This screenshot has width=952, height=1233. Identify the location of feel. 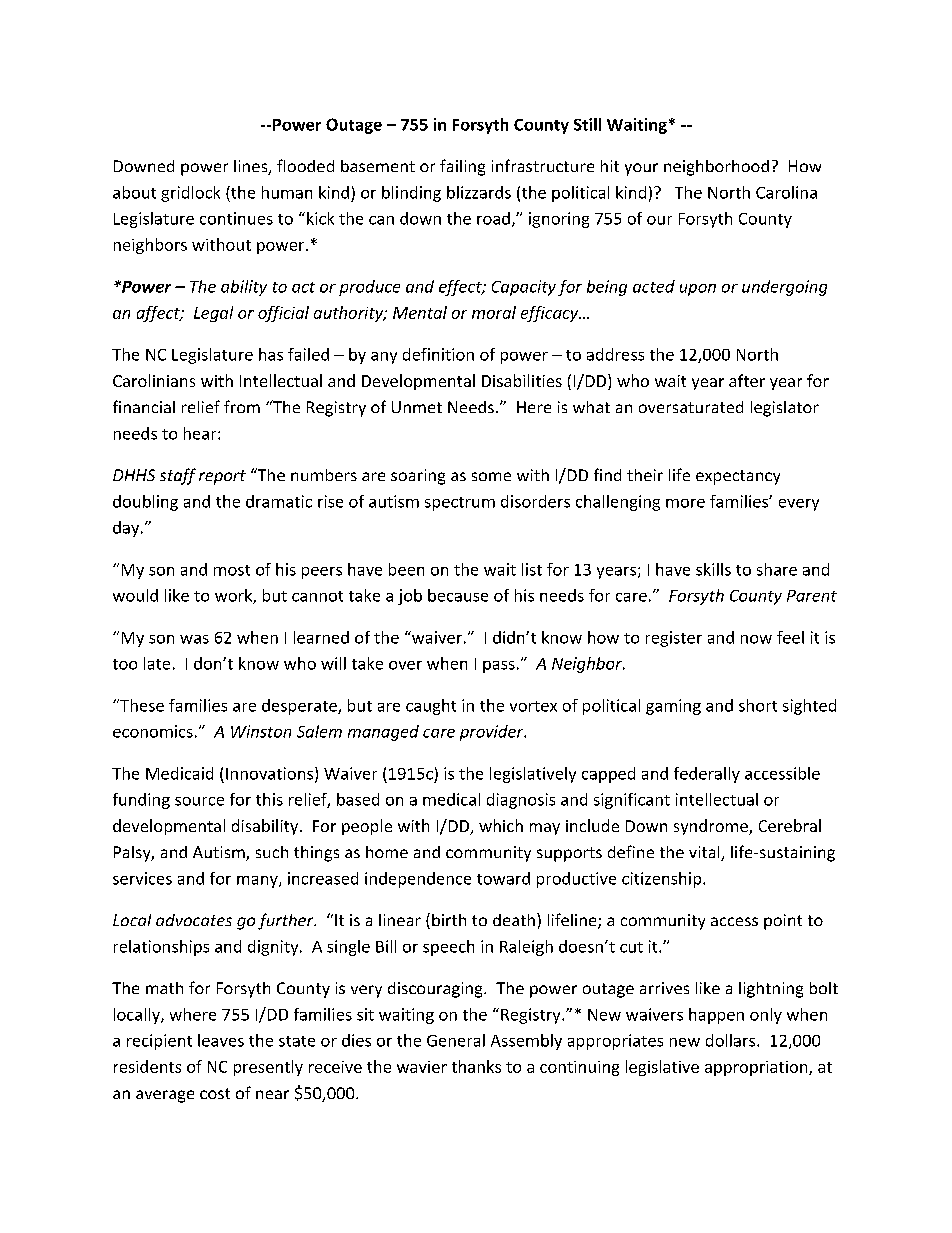
(790, 637).
